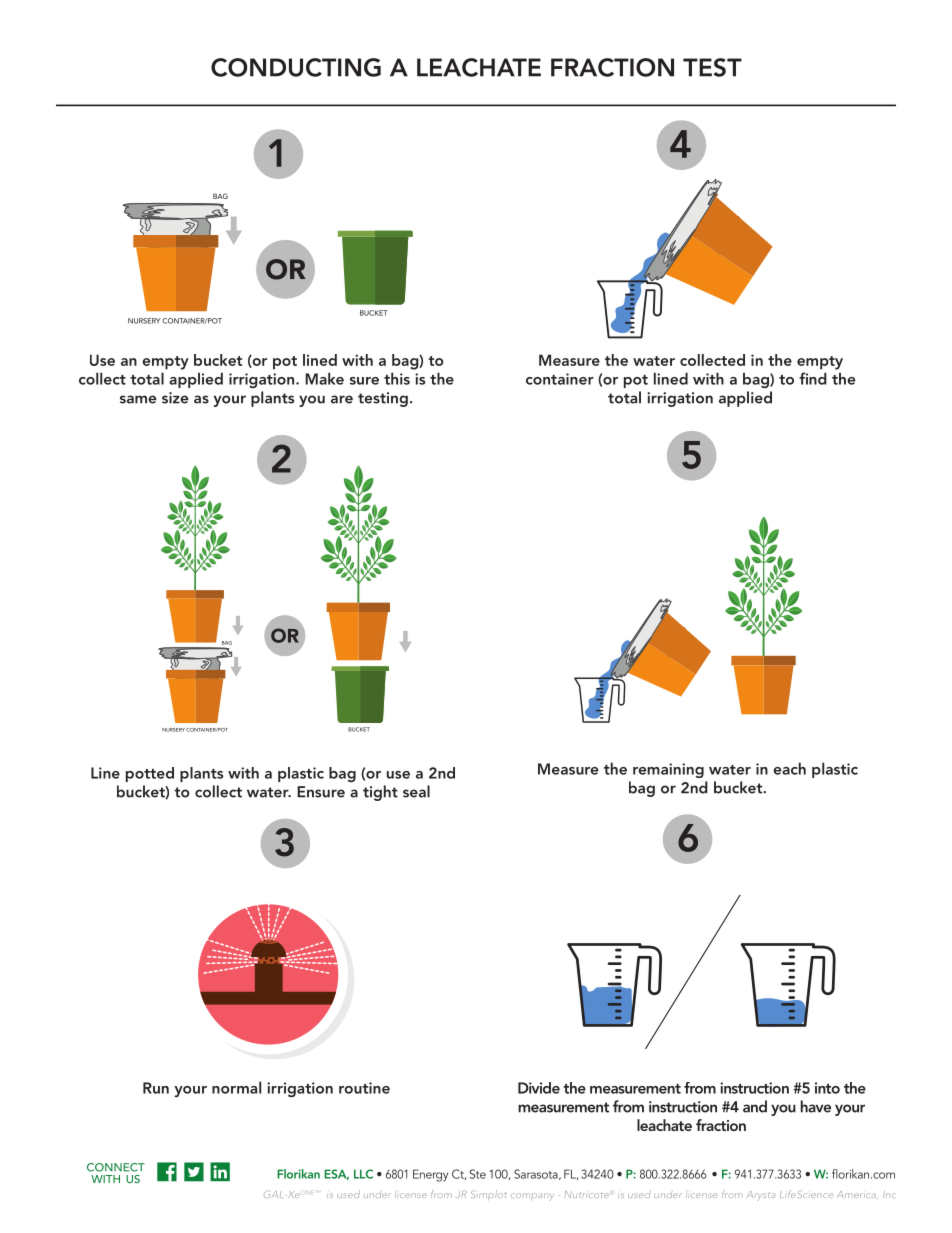 Image resolution: width=952 pixels, height=1233 pixels. I want to click on size, so click(175, 398).
